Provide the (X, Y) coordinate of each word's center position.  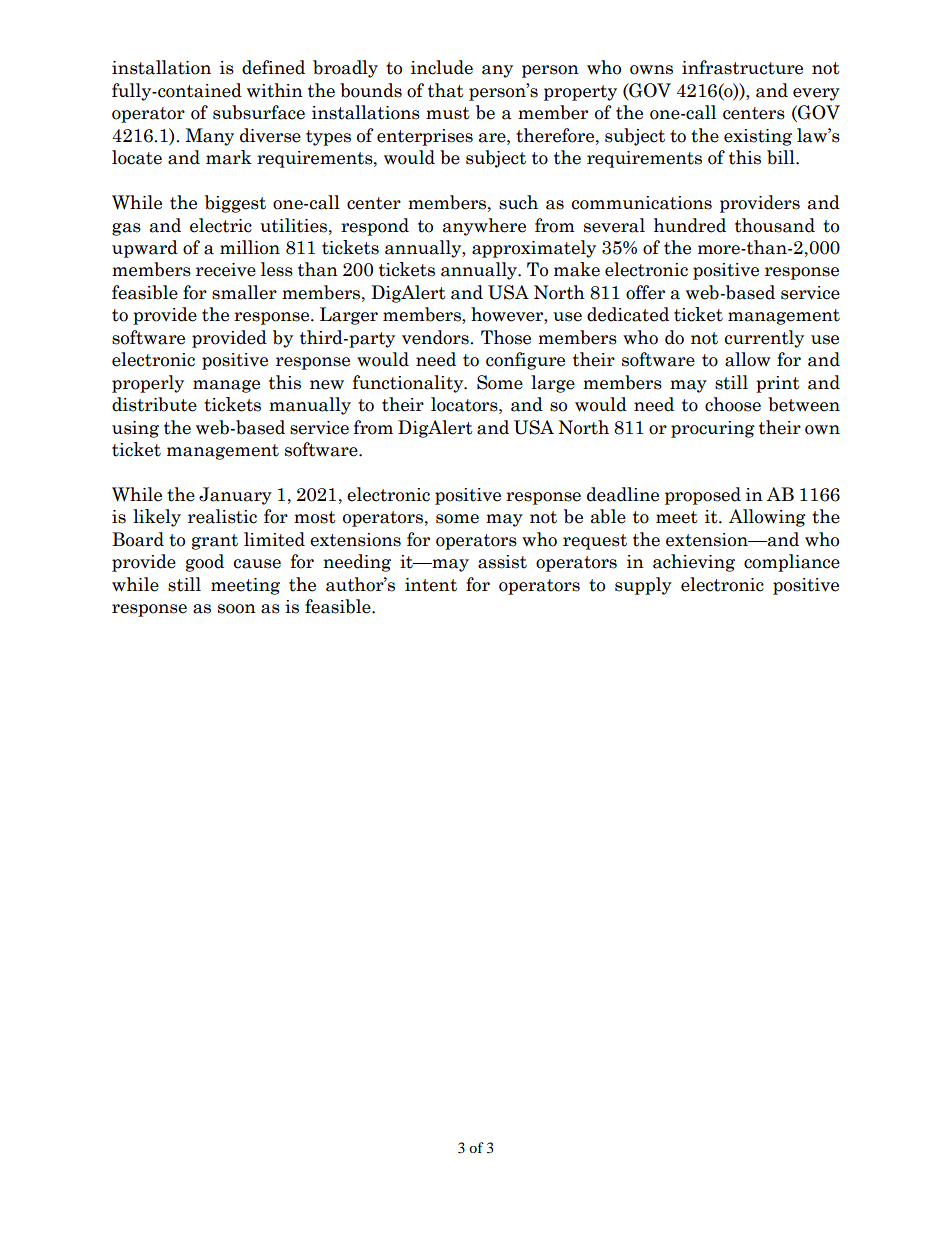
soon (237, 609)
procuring (713, 429)
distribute (154, 404)
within (275, 90)
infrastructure (742, 67)
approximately (534, 249)
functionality (409, 384)
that (446, 90)
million (250, 247)
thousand (775, 225)
